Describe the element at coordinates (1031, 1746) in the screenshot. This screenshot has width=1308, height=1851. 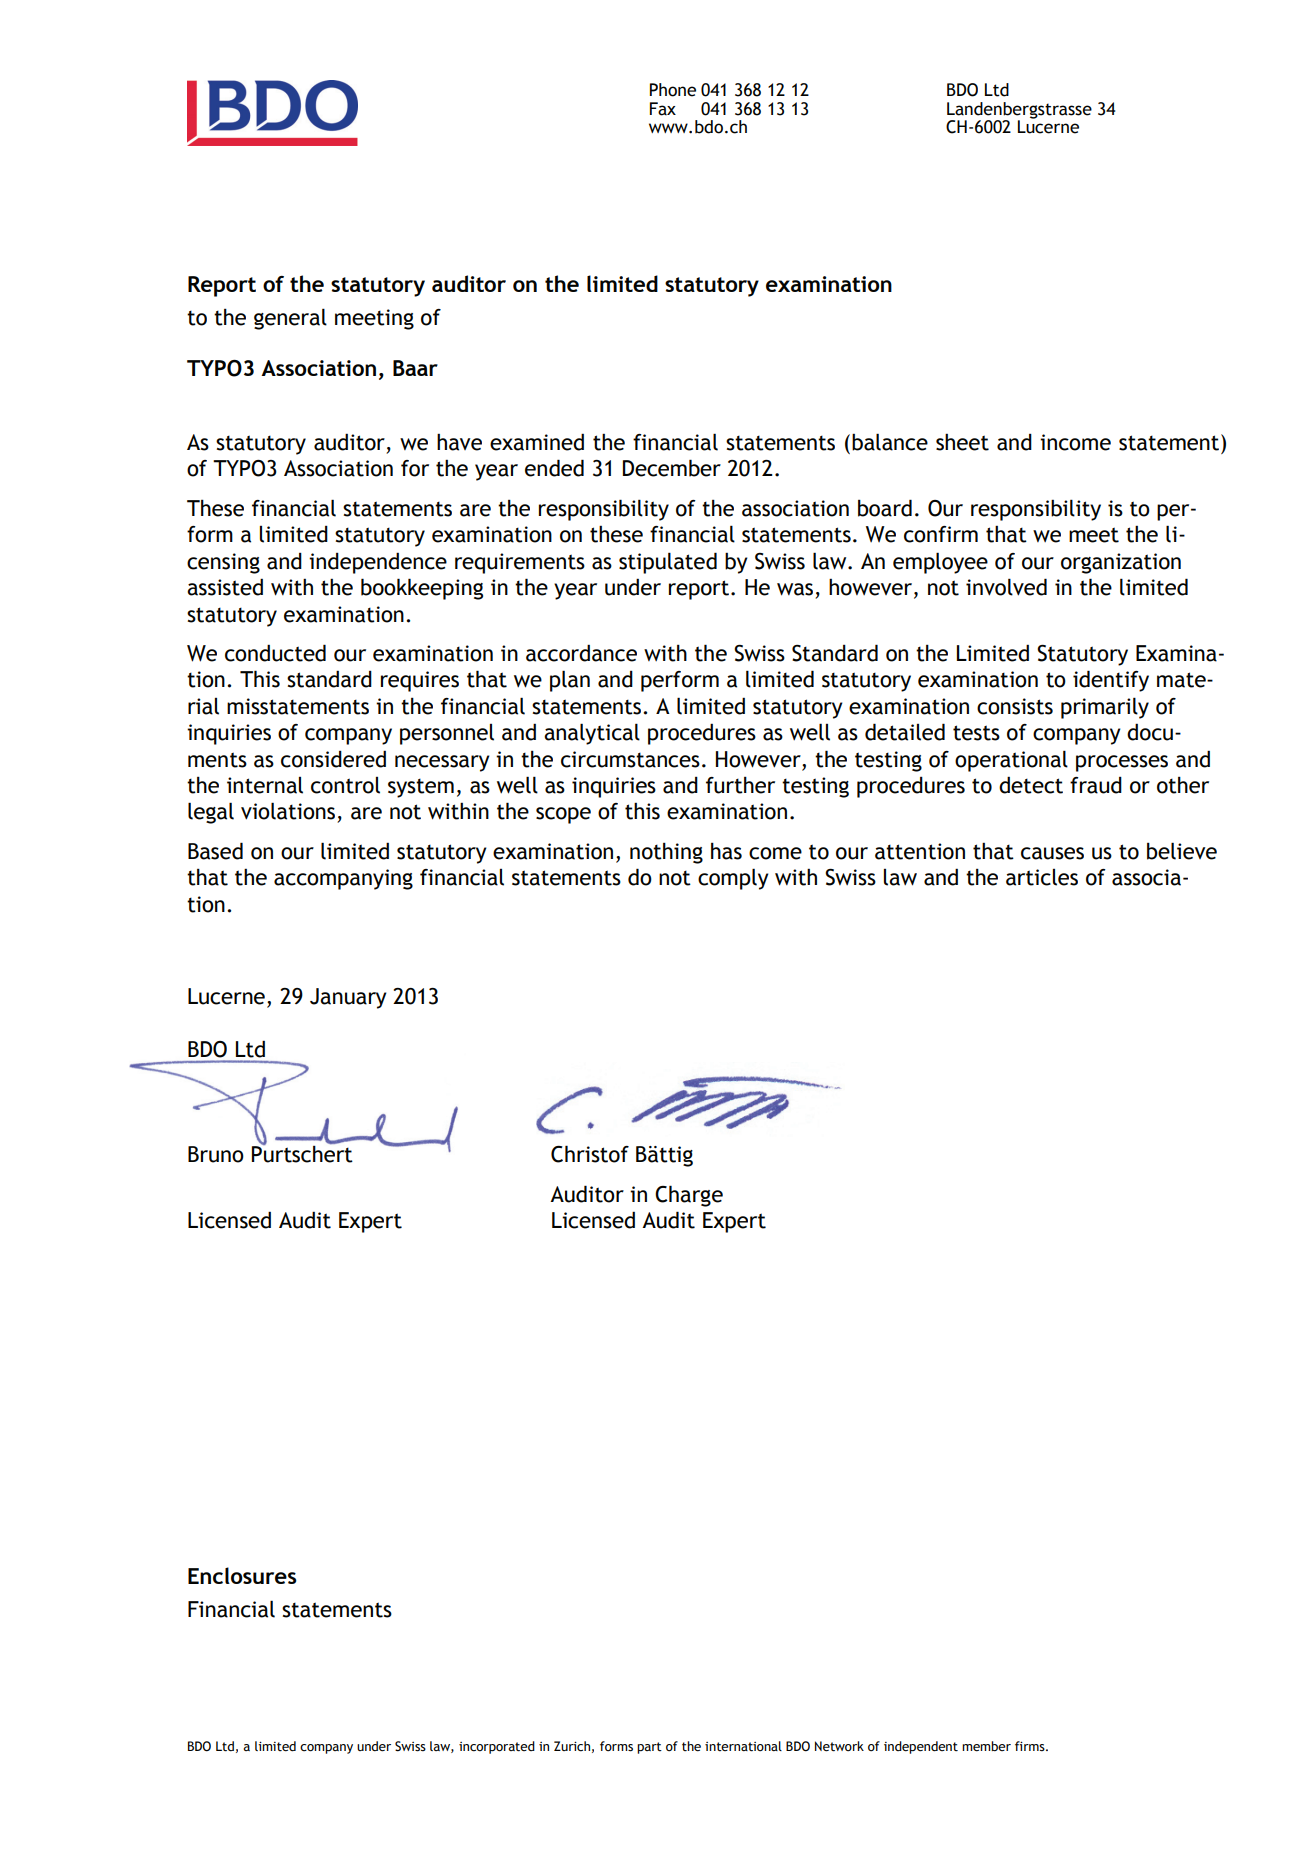
I see `firms` at that location.
